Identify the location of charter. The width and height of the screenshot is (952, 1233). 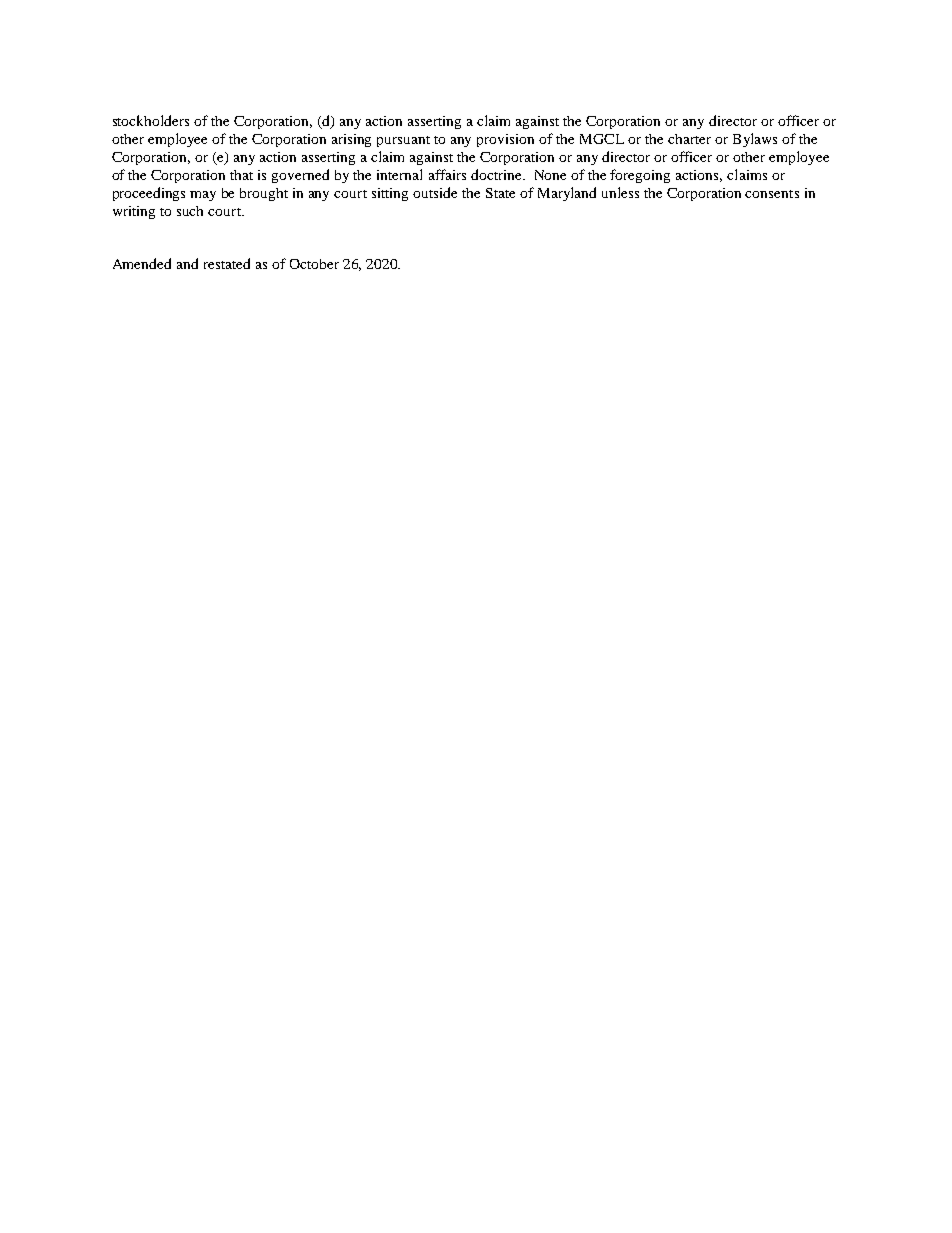
(689, 139).
